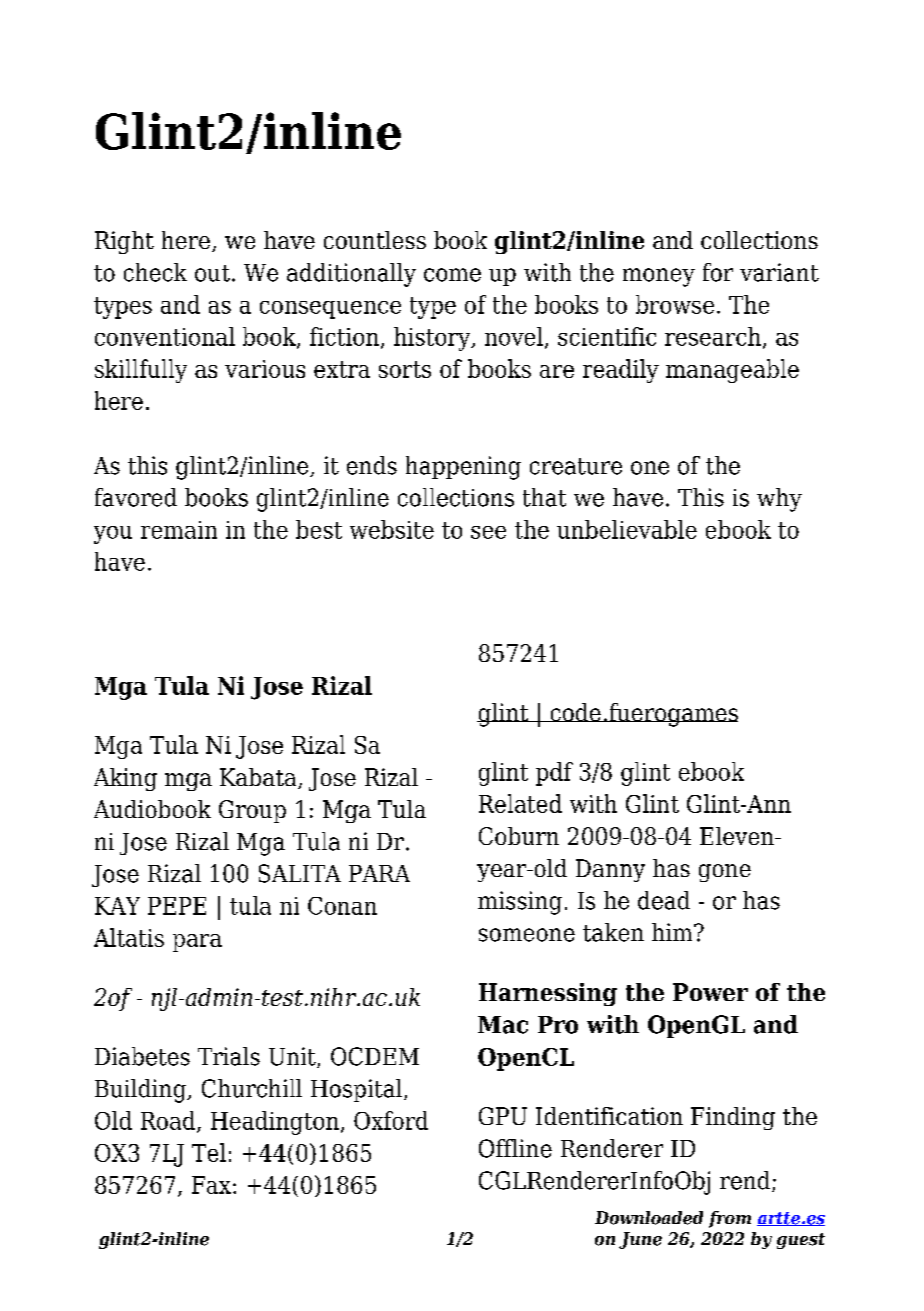 The height and width of the page is (1311, 924). I want to click on money, so click(659, 277).
